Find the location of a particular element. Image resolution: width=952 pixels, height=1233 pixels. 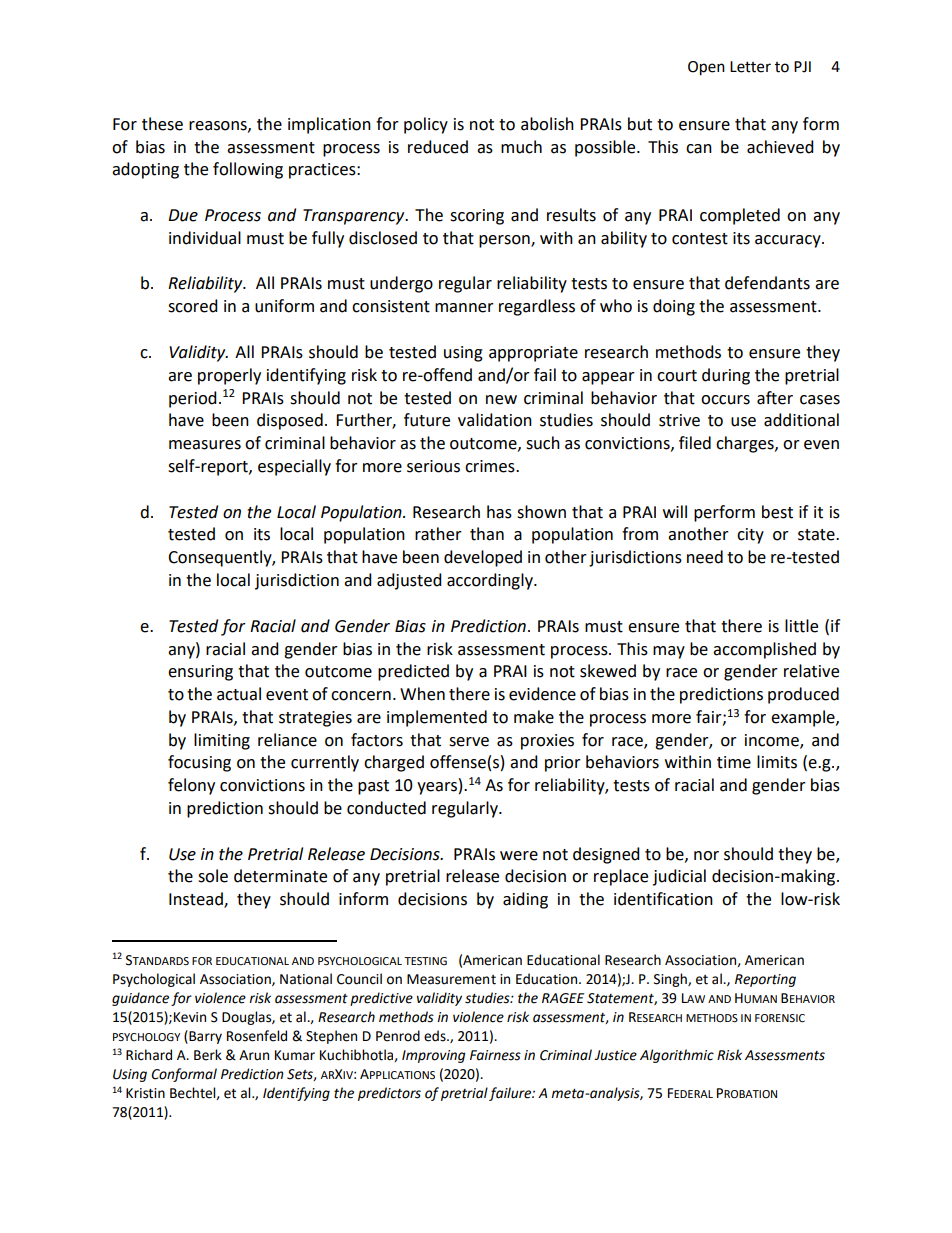

these is located at coordinates (162, 124).
